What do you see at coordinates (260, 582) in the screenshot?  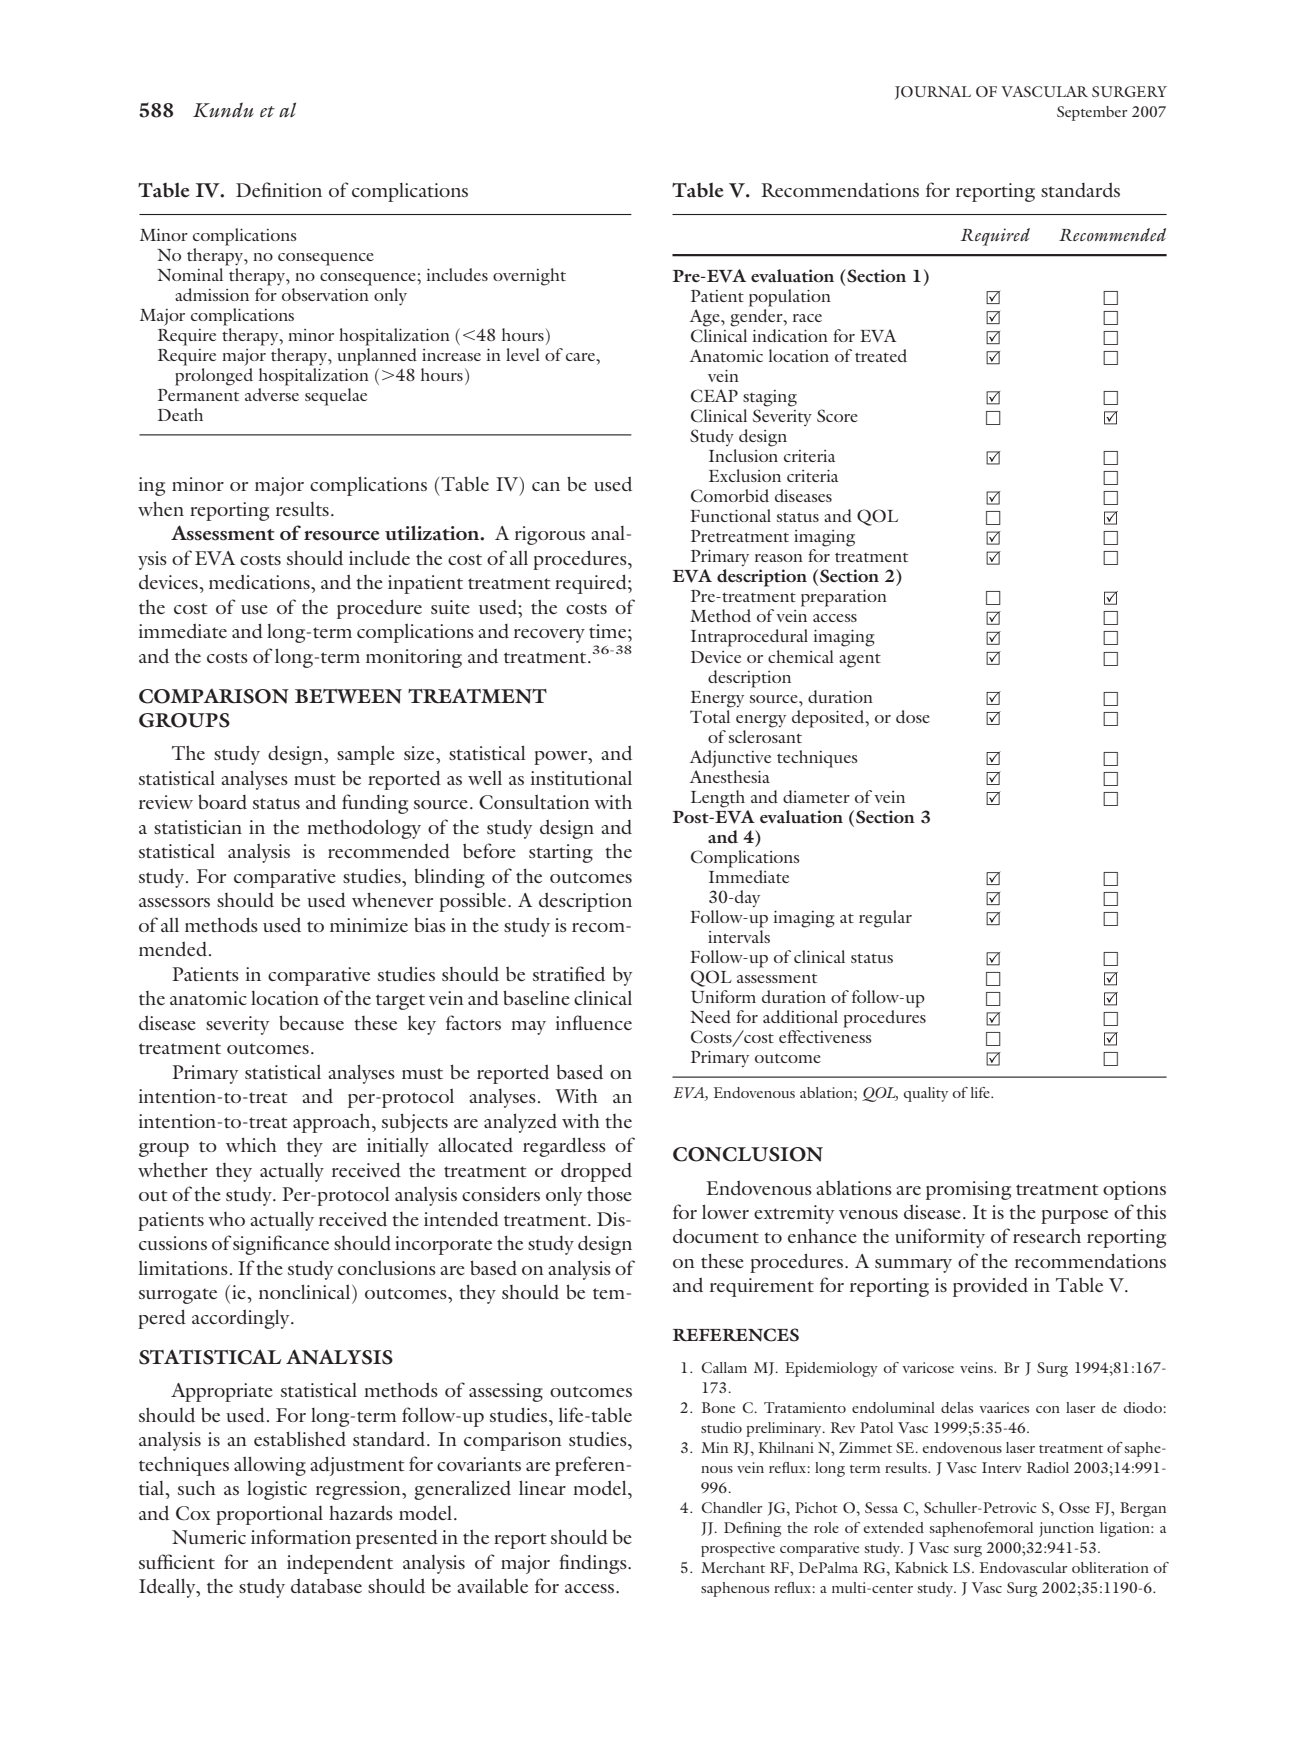 I see `medications` at bounding box center [260, 582].
